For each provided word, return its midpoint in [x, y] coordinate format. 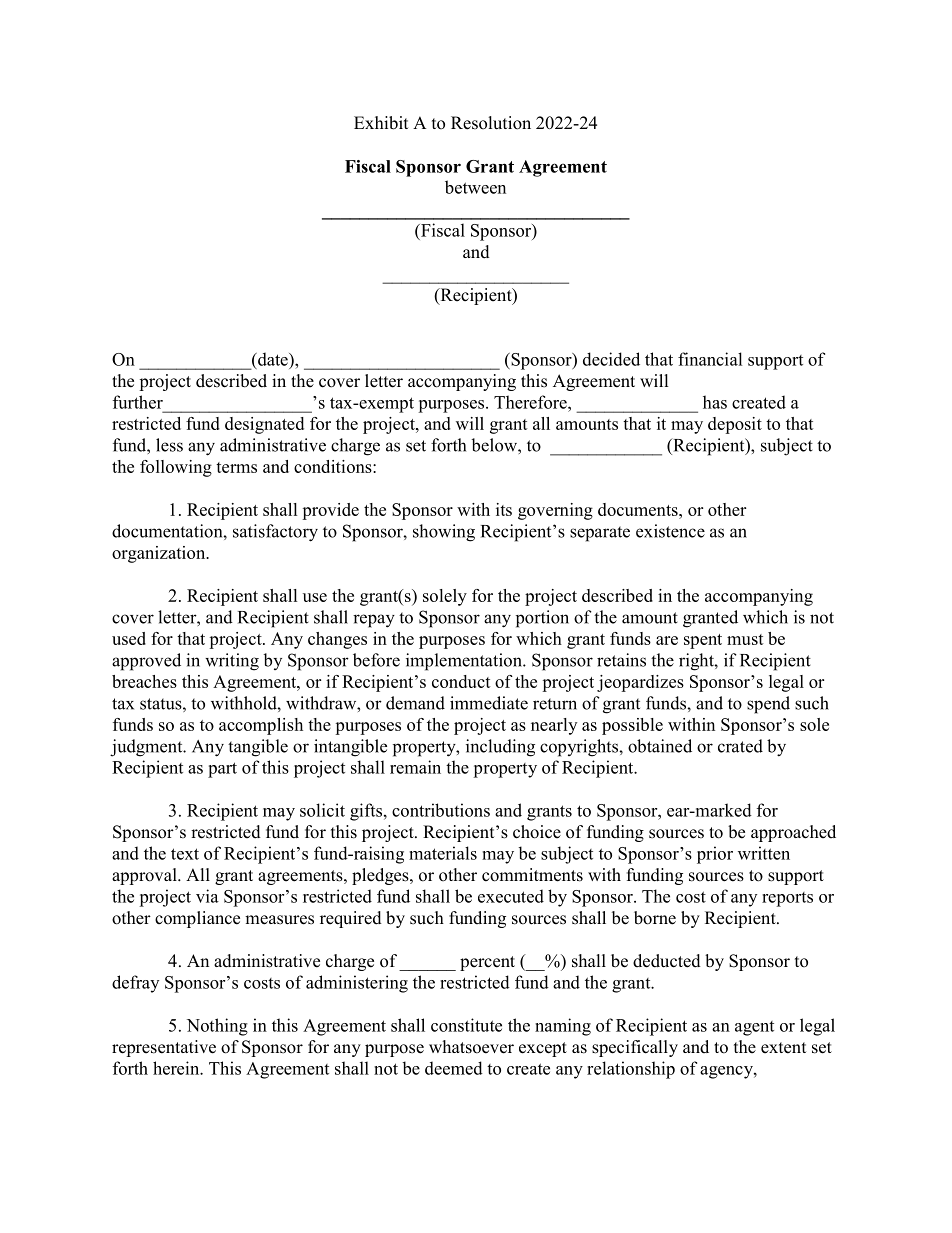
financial [710, 359]
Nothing [217, 1027]
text [185, 854]
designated [264, 425]
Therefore [531, 402]
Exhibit [381, 123]
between [475, 187]
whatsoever [471, 1047]
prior [715, 855]
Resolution [491, 123]
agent [754, 1028]
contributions [441, 810]
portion [542, 619]
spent [703, 641]
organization [160, 554]
